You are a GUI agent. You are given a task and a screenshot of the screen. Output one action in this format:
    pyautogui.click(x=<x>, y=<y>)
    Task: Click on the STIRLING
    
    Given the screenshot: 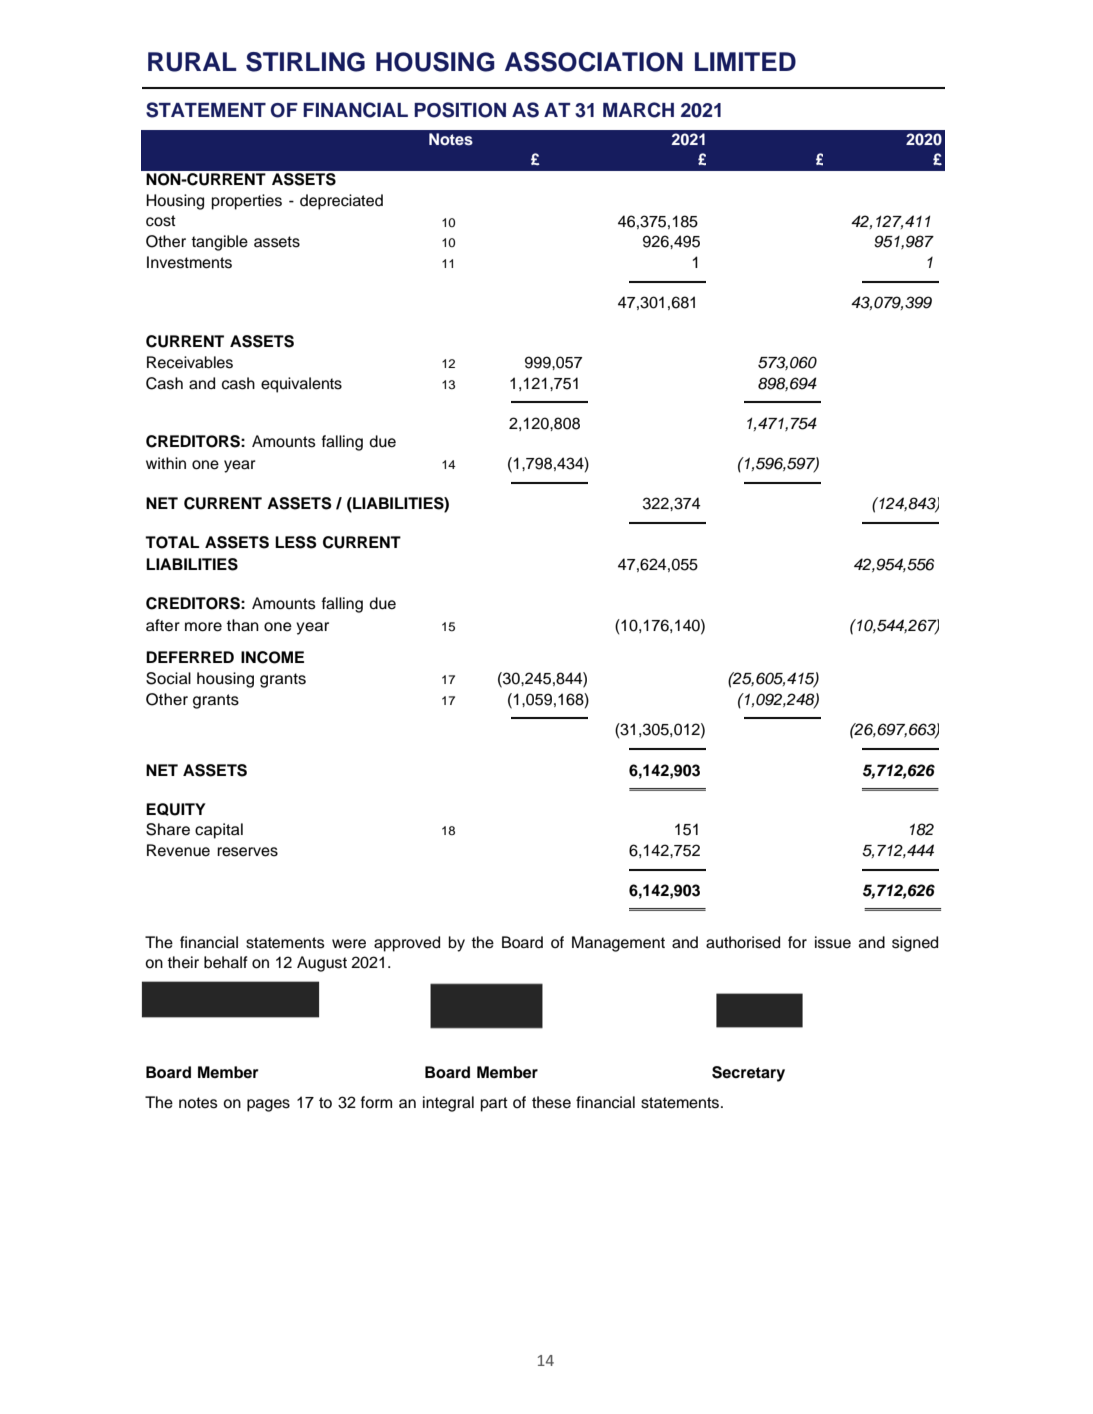 What is the action you would take?
    pyautogui.click(x=305, y=62)
